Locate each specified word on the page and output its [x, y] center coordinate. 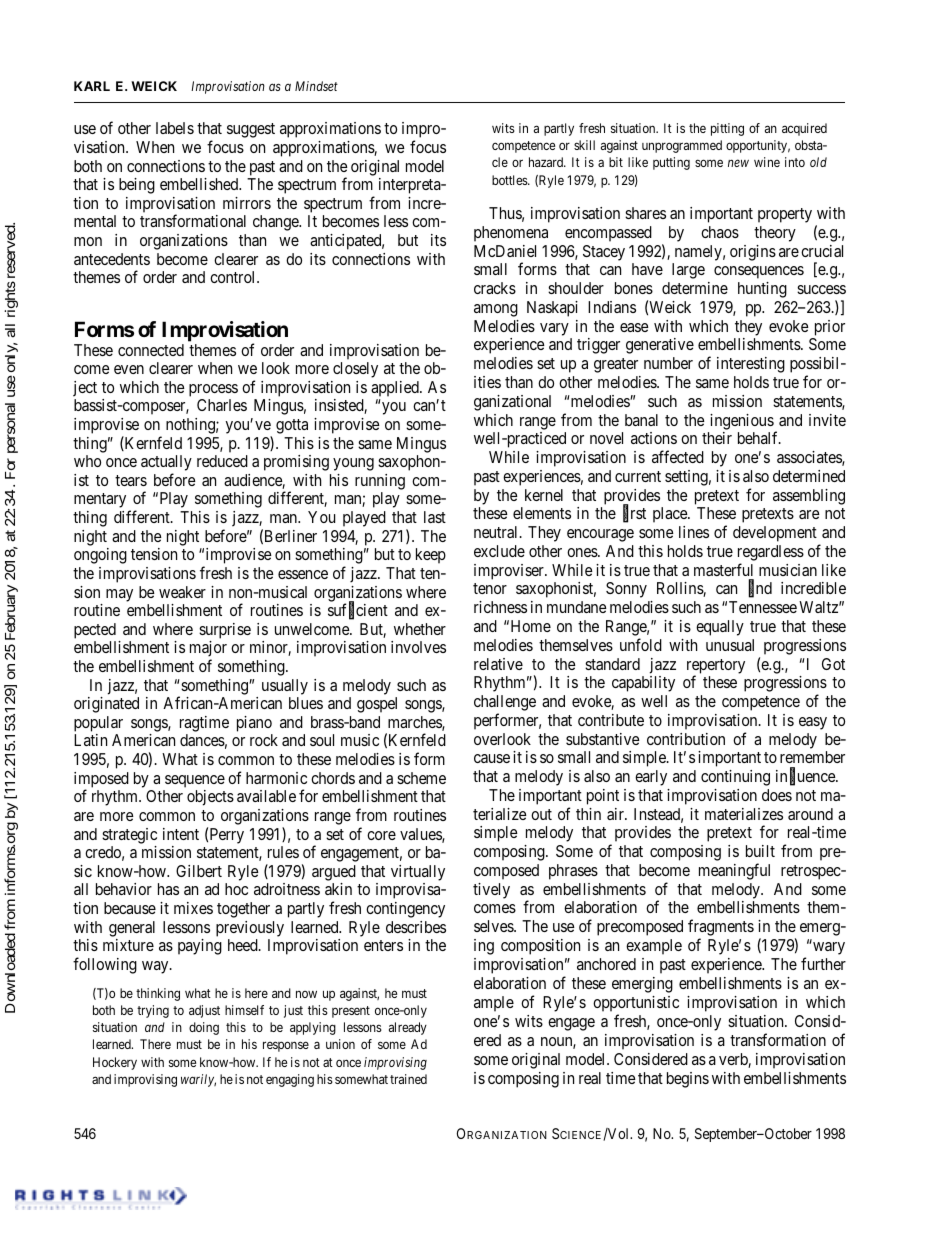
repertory [716, 667]
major [208, 650]
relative [498, 664]
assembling [809, 497]
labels [175, 128]
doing [204, 1028]
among [496, 310]
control [234, 277]
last [435, 517]
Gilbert [199, 871]
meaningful [734, 871]
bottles [510, 180]
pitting [727, 129]
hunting [762, 290]
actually [166, 464]
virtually [418, 873]
